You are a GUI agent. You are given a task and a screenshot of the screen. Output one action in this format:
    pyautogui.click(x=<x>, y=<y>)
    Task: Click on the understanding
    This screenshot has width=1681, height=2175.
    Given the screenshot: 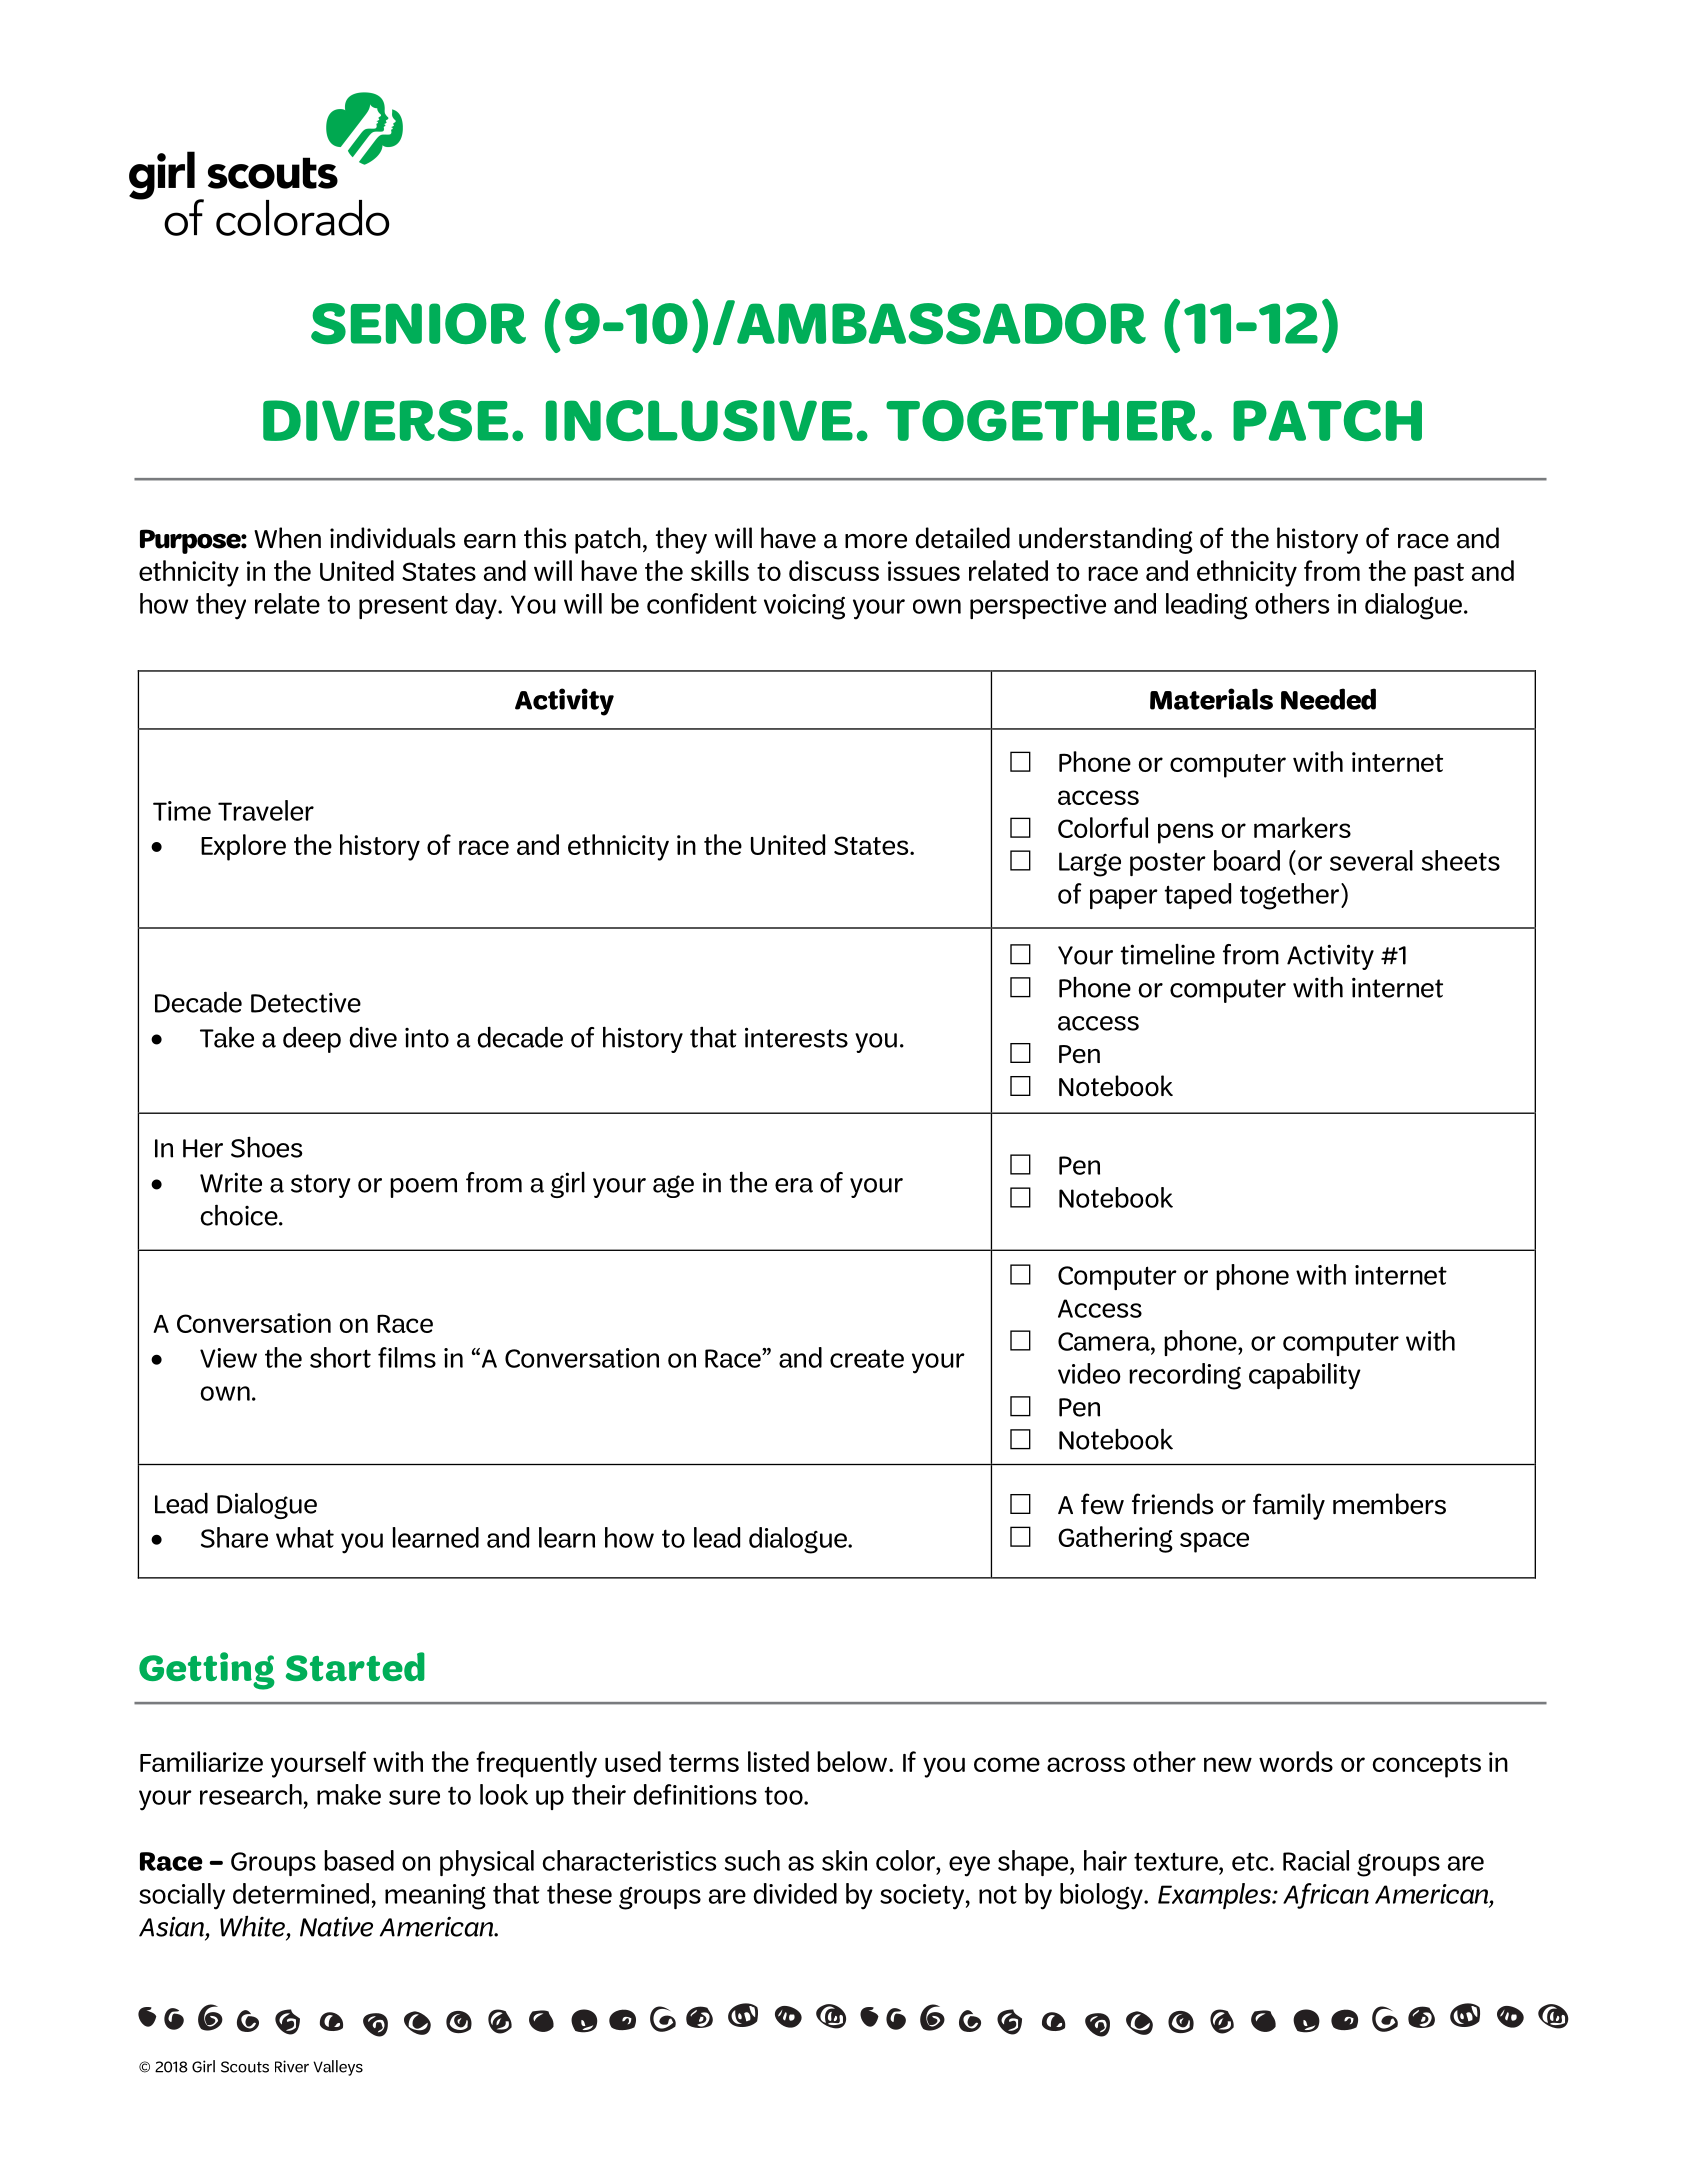 What is the action you would take?
    pyautogui.click(x=1106, y=540)
